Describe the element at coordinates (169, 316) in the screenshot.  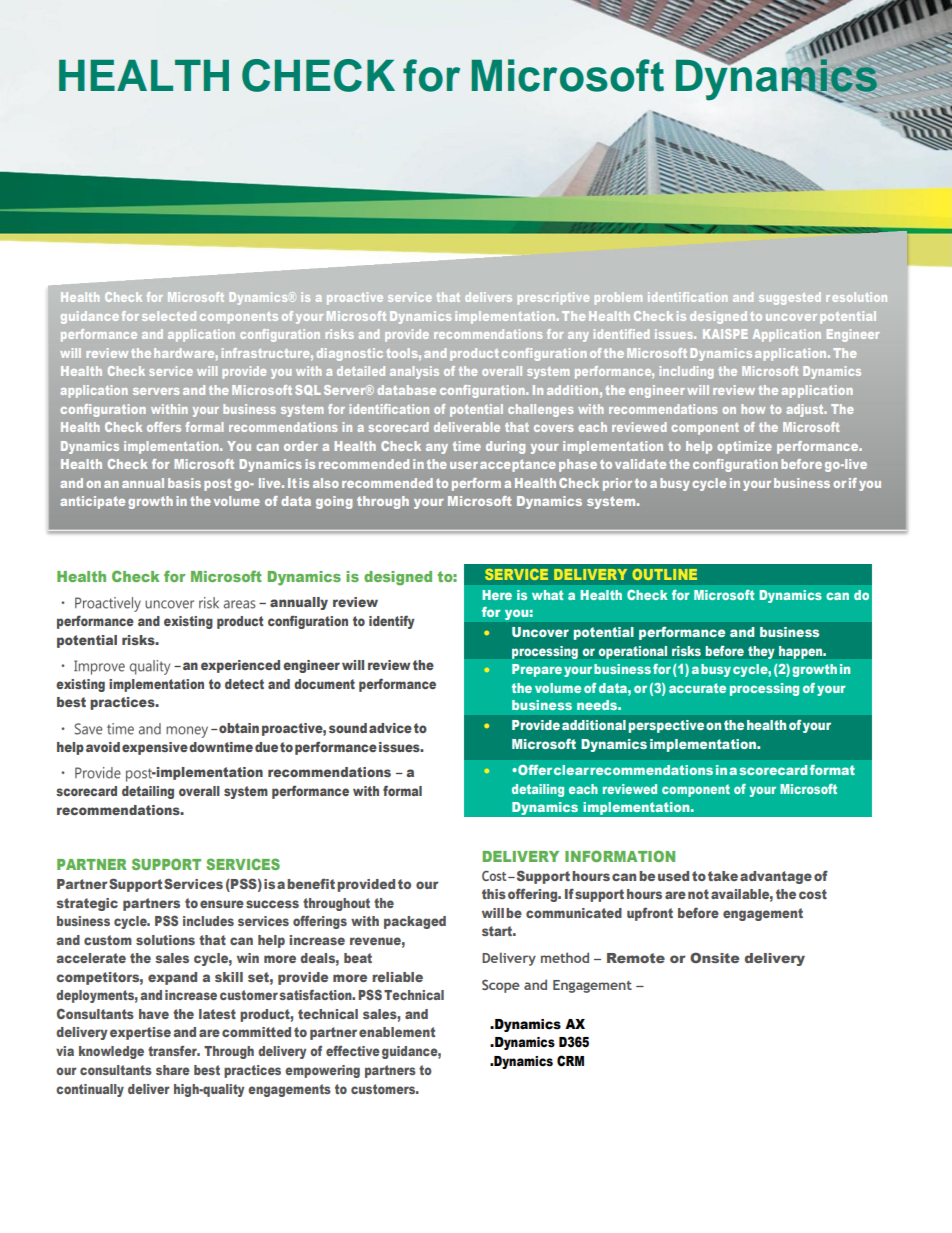
I see `selected` at that location.
